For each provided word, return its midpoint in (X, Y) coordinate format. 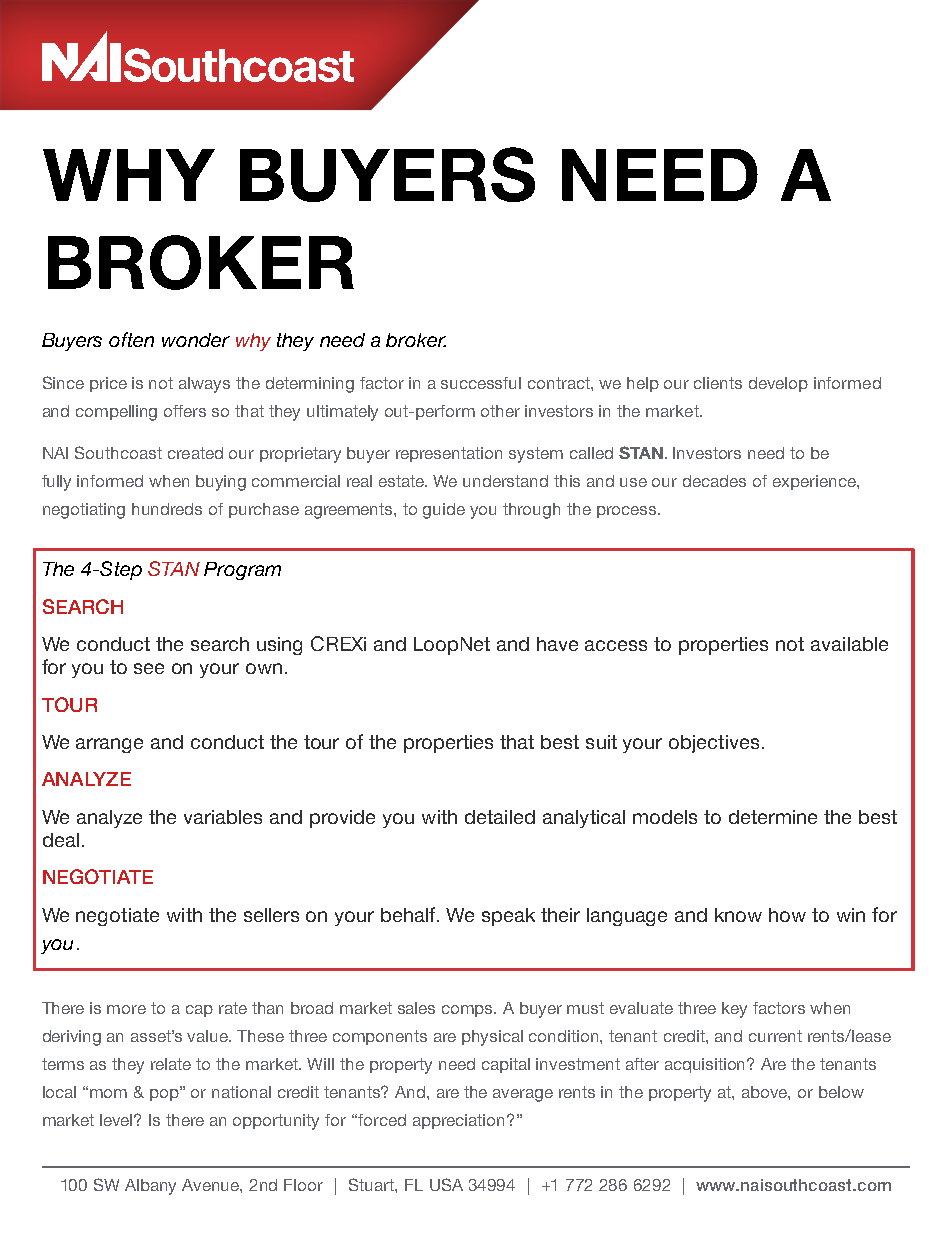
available (849, 644)
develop (778, 384)
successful (481, 383)
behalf (409, 914)
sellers (271, 915)
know (738, 915)
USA (446, 1184)
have (557, 644)
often (131, 339)
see (149, 668)
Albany (150, 1187)
